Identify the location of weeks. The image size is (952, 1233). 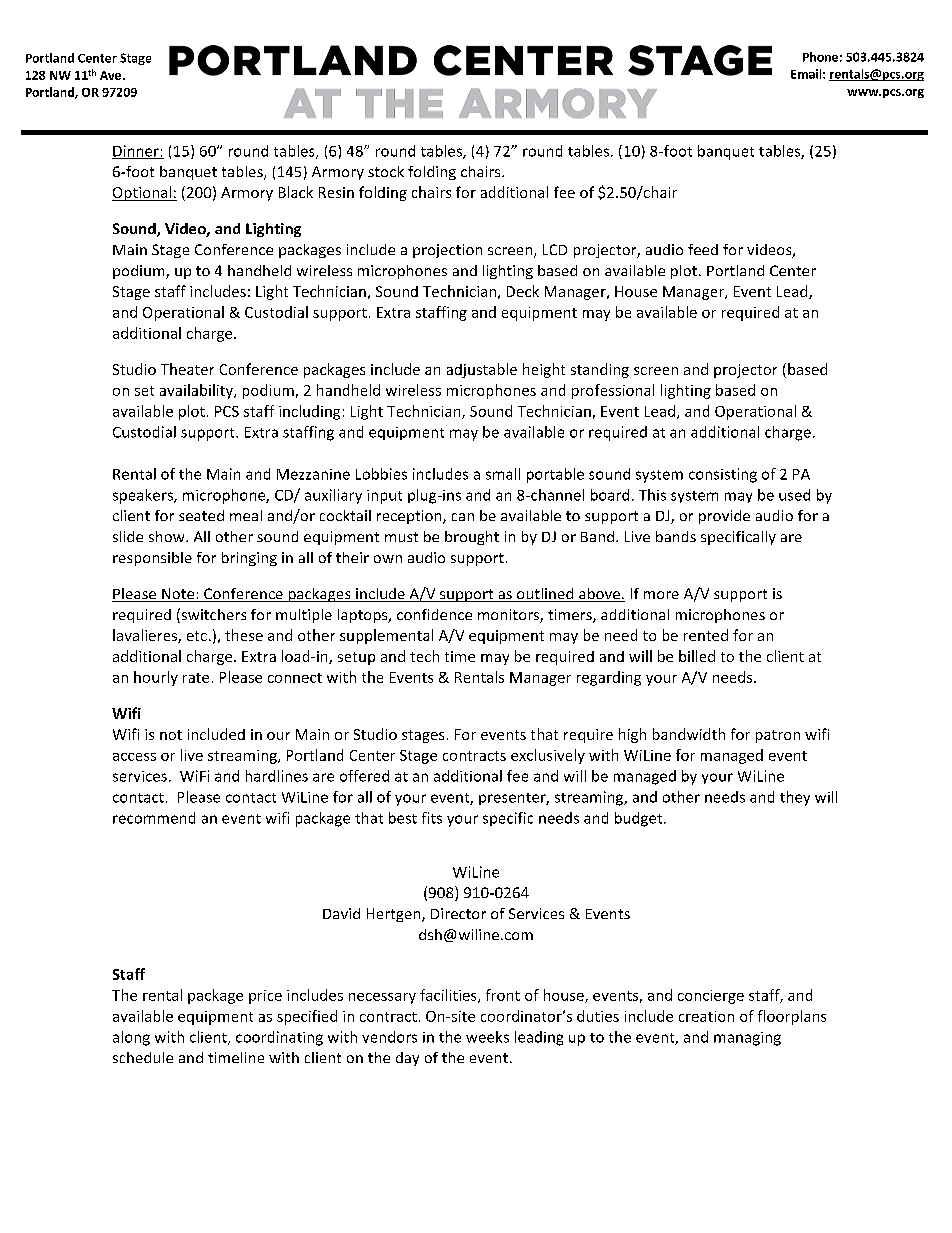
(487, 1037).
